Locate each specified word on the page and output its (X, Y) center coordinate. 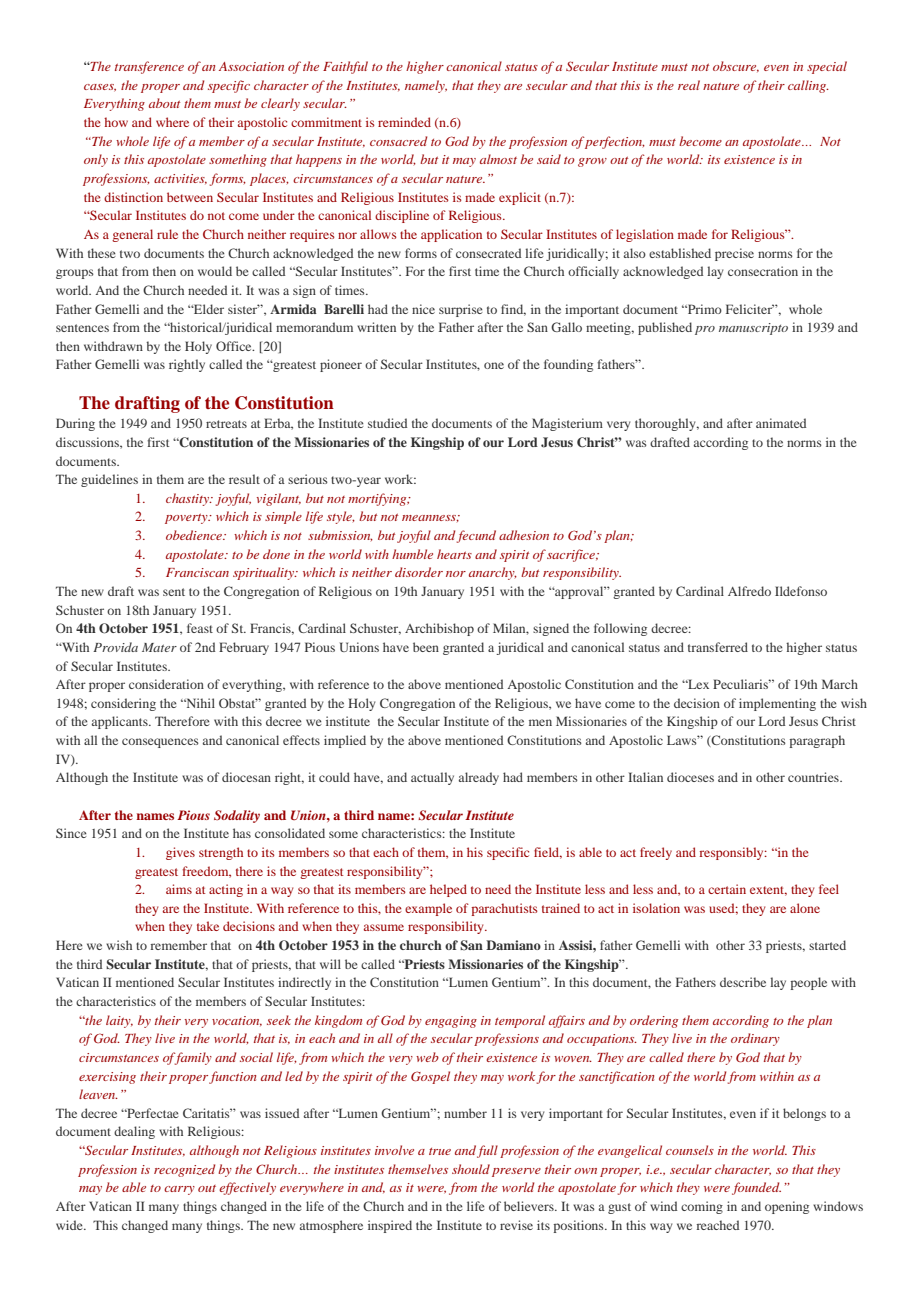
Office (235, 346)
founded (756, 1188)
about (164, 103)
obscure (736, 66)
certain (727, 889)
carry (179, 1190)
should (471, 1169)
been (426, 647)
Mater (159, 647)
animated (781, 423)
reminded (404, 122)
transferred (718, 647)
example (428, 909)
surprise (461, 310)
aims (179, 889)
